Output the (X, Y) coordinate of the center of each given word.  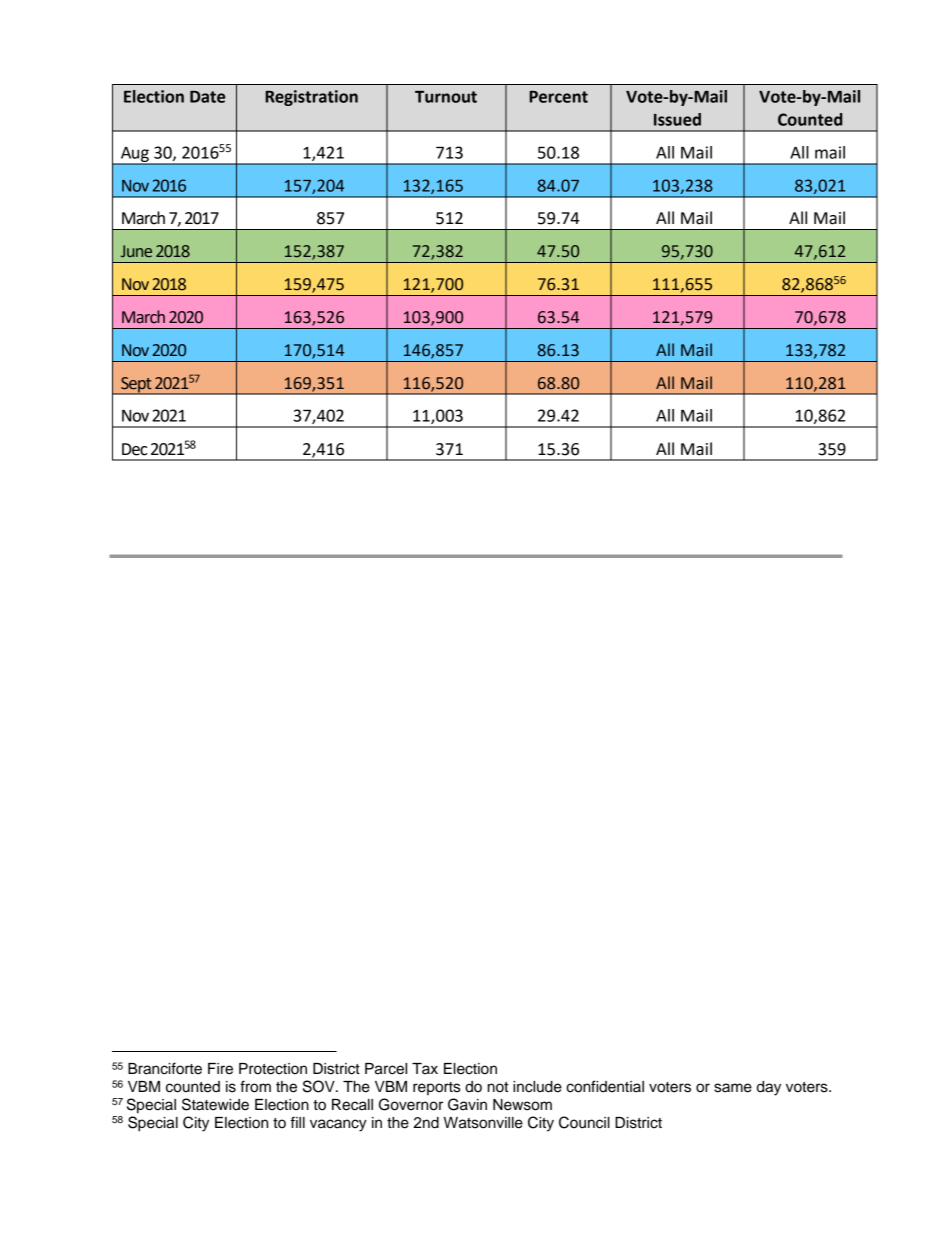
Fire (220, 1069)
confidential (605, 1086)
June (136, 251)
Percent (558, 97)
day (769, 1088)
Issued (677, 119)
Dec (134, 449)
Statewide (215, 1104)
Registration (311, 98)
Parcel (386, 1069)
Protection (273, 1069)
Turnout (446, 97)
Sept (136, 386)
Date (207, 97)
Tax (425, 1069)
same (733, 1088)
